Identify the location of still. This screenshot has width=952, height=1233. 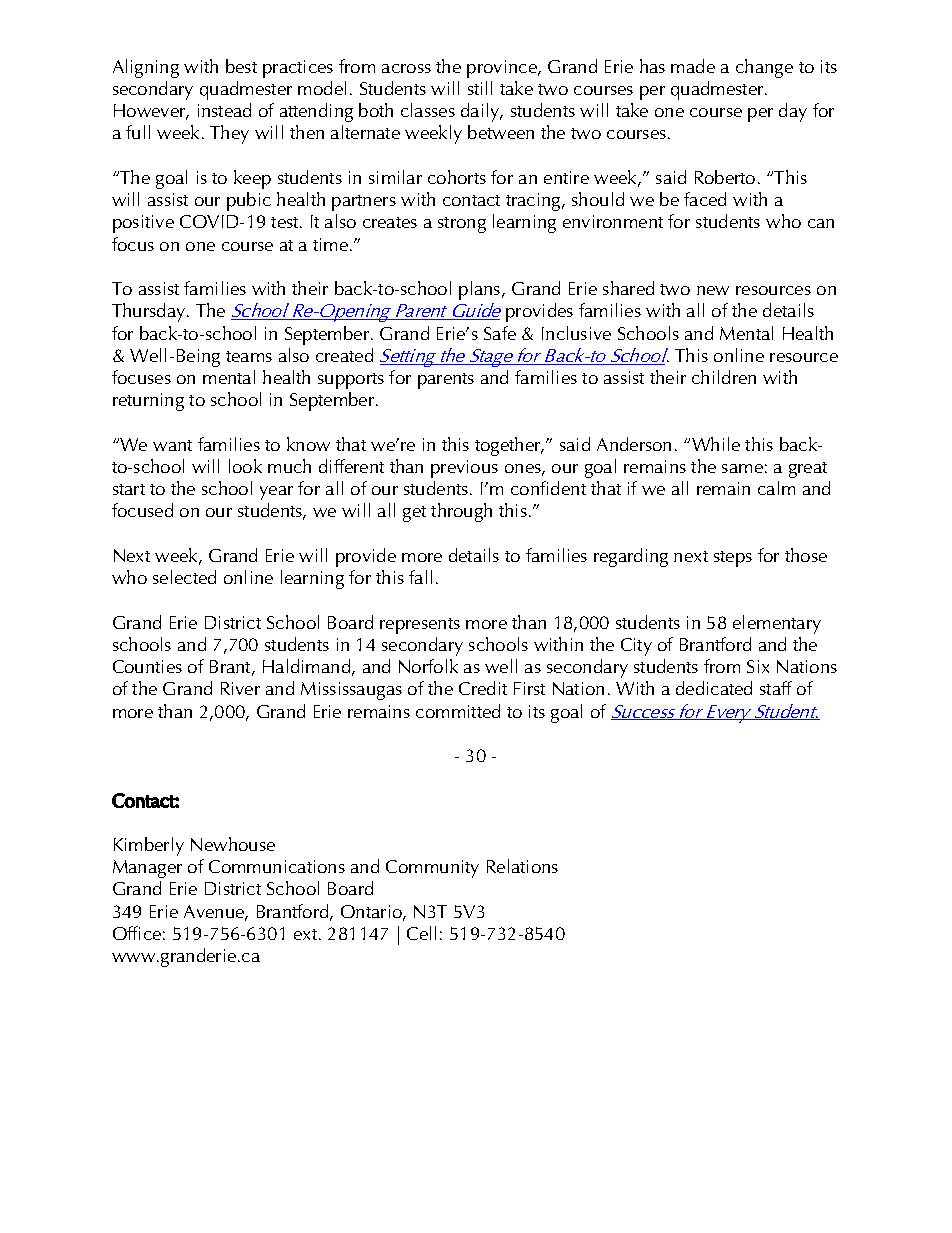
(480, 88).
